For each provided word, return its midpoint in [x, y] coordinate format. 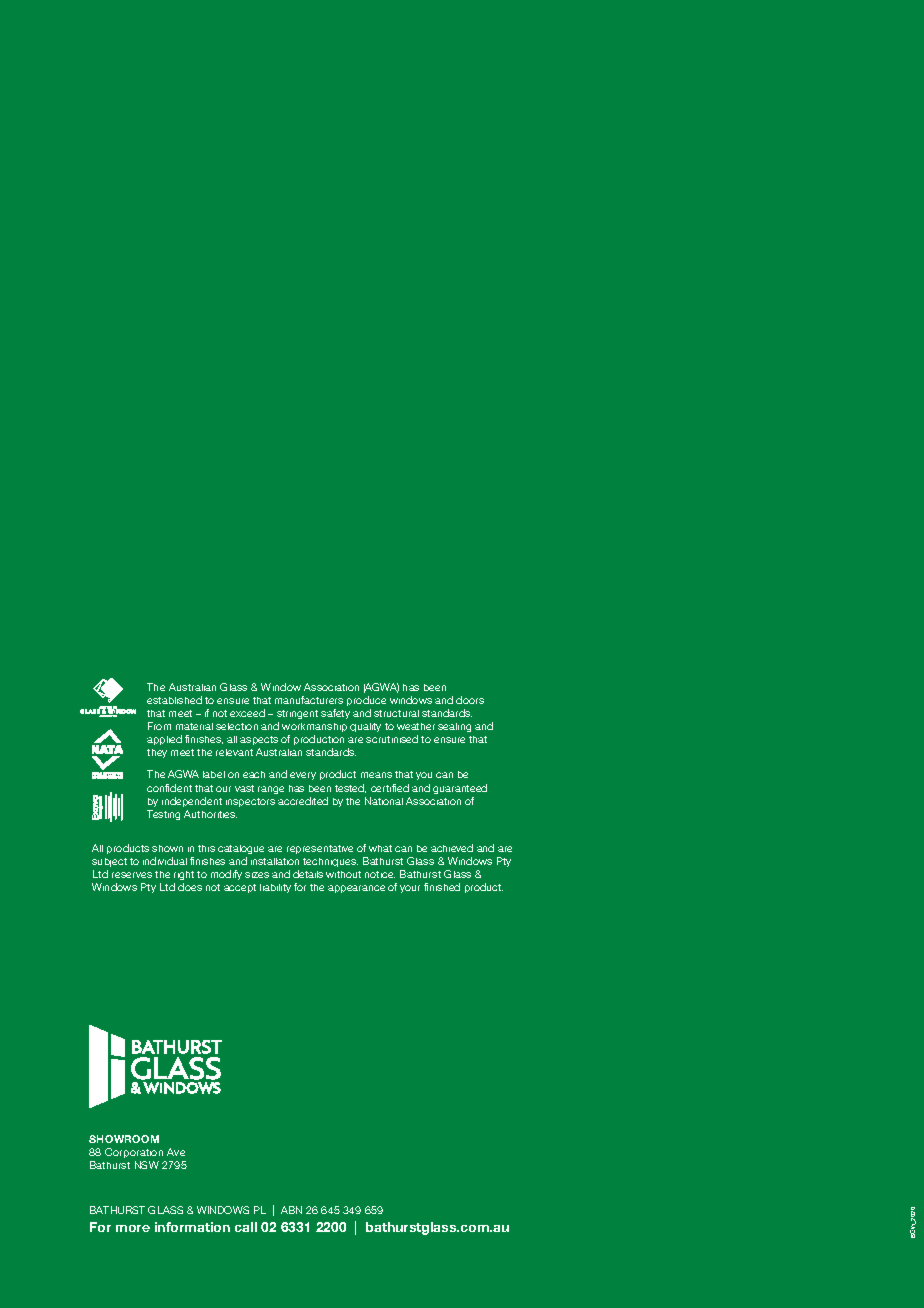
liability [275, 888]
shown [167, 848]
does [190, 887]
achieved [452, 848]
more [133, 1228]
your [410, 889]
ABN [291, 1210]
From [159, 726]
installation [275, 861]
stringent [297, 714]
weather [416, 726]
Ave [176, 1152]
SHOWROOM [124, 1139]
